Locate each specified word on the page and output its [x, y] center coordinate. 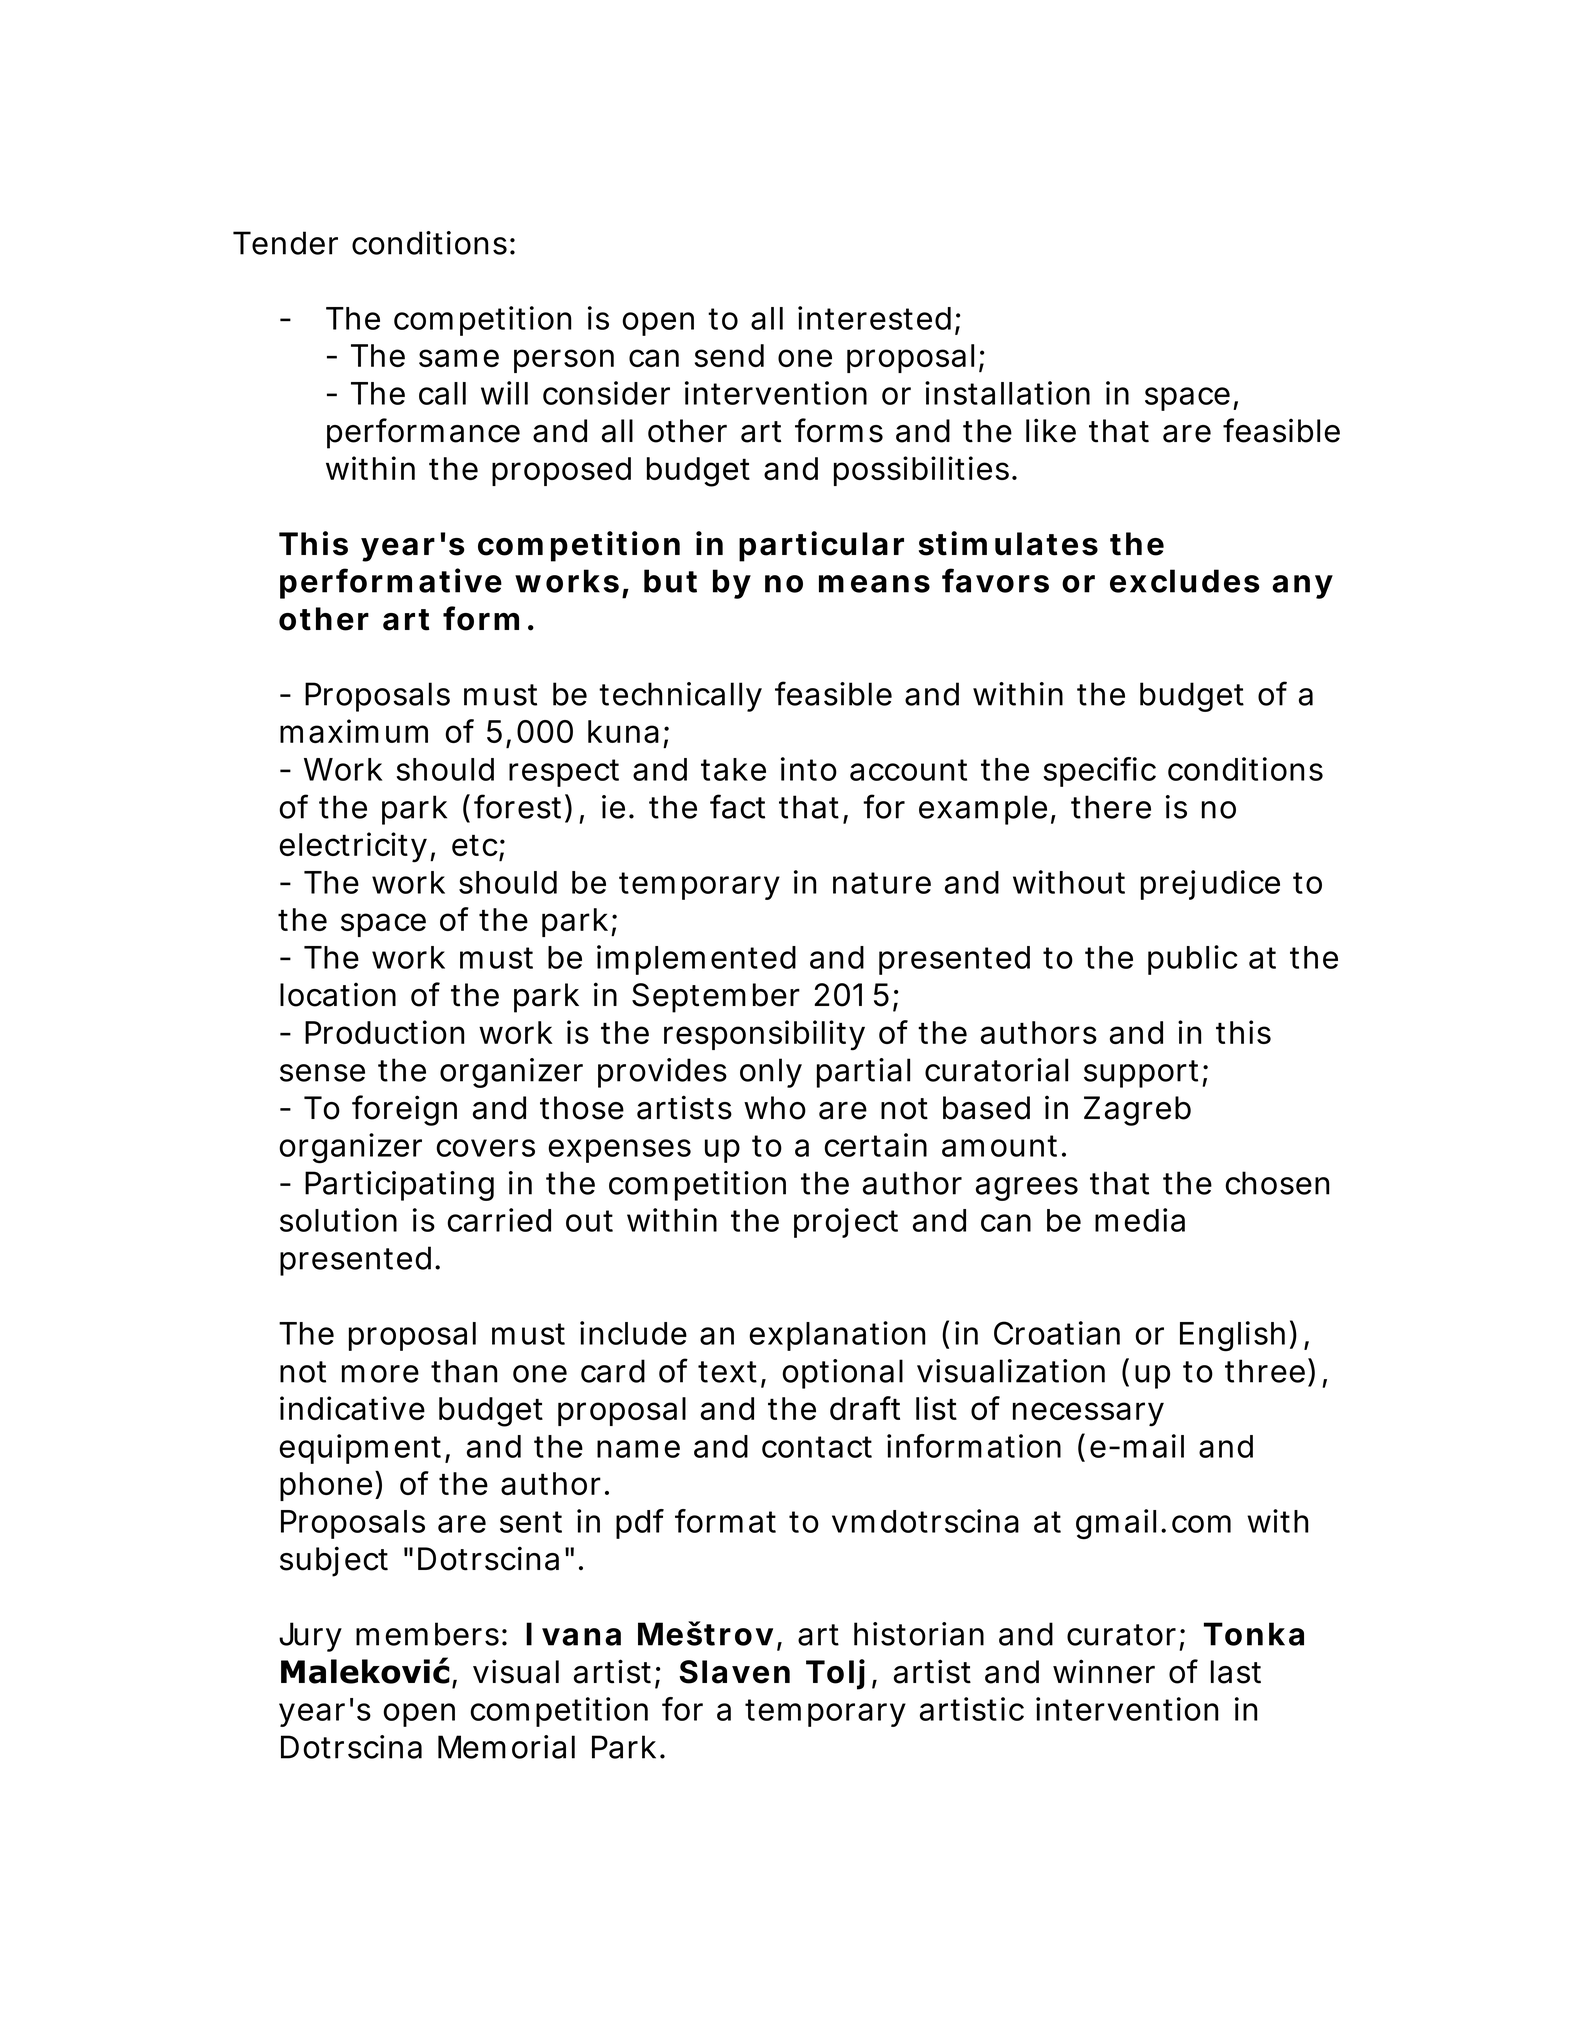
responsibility [764, 1035]
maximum [354, 731]
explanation [837, 1336]
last [1236, 1672]
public [1193, 960]
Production [384, 1032]
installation [1007, 393]
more [380, 1374]
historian [919, 1634]
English [1232, 1336]
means [874, 584]
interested [874, 318]
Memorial [506, 1747]
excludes [1185, 581]
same [459, 358]
